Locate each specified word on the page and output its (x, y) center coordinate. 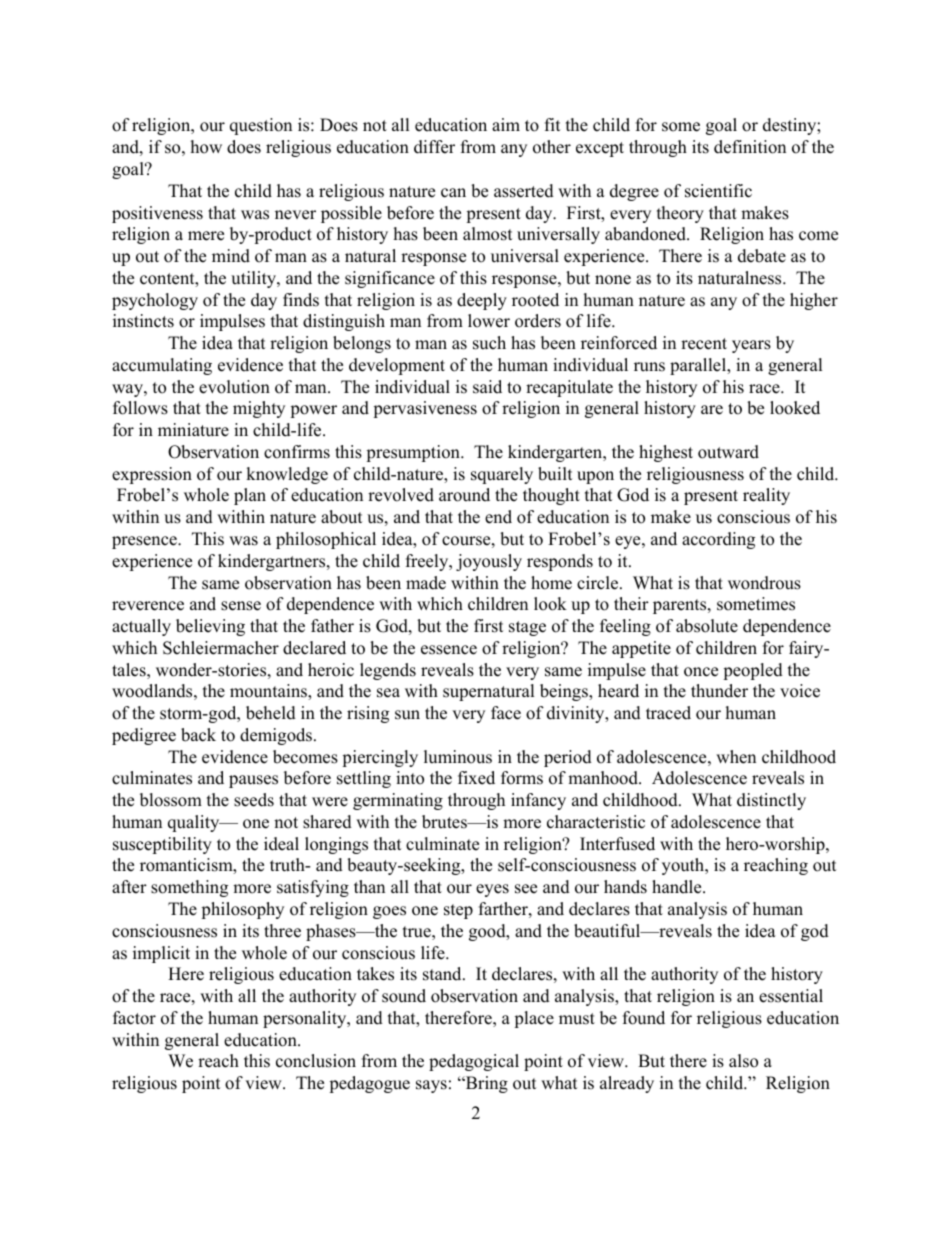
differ (434, 147)
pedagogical (474, 1062)
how (206, 147)
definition (750, 147)
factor (134, 1018)
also (743, 1061)
